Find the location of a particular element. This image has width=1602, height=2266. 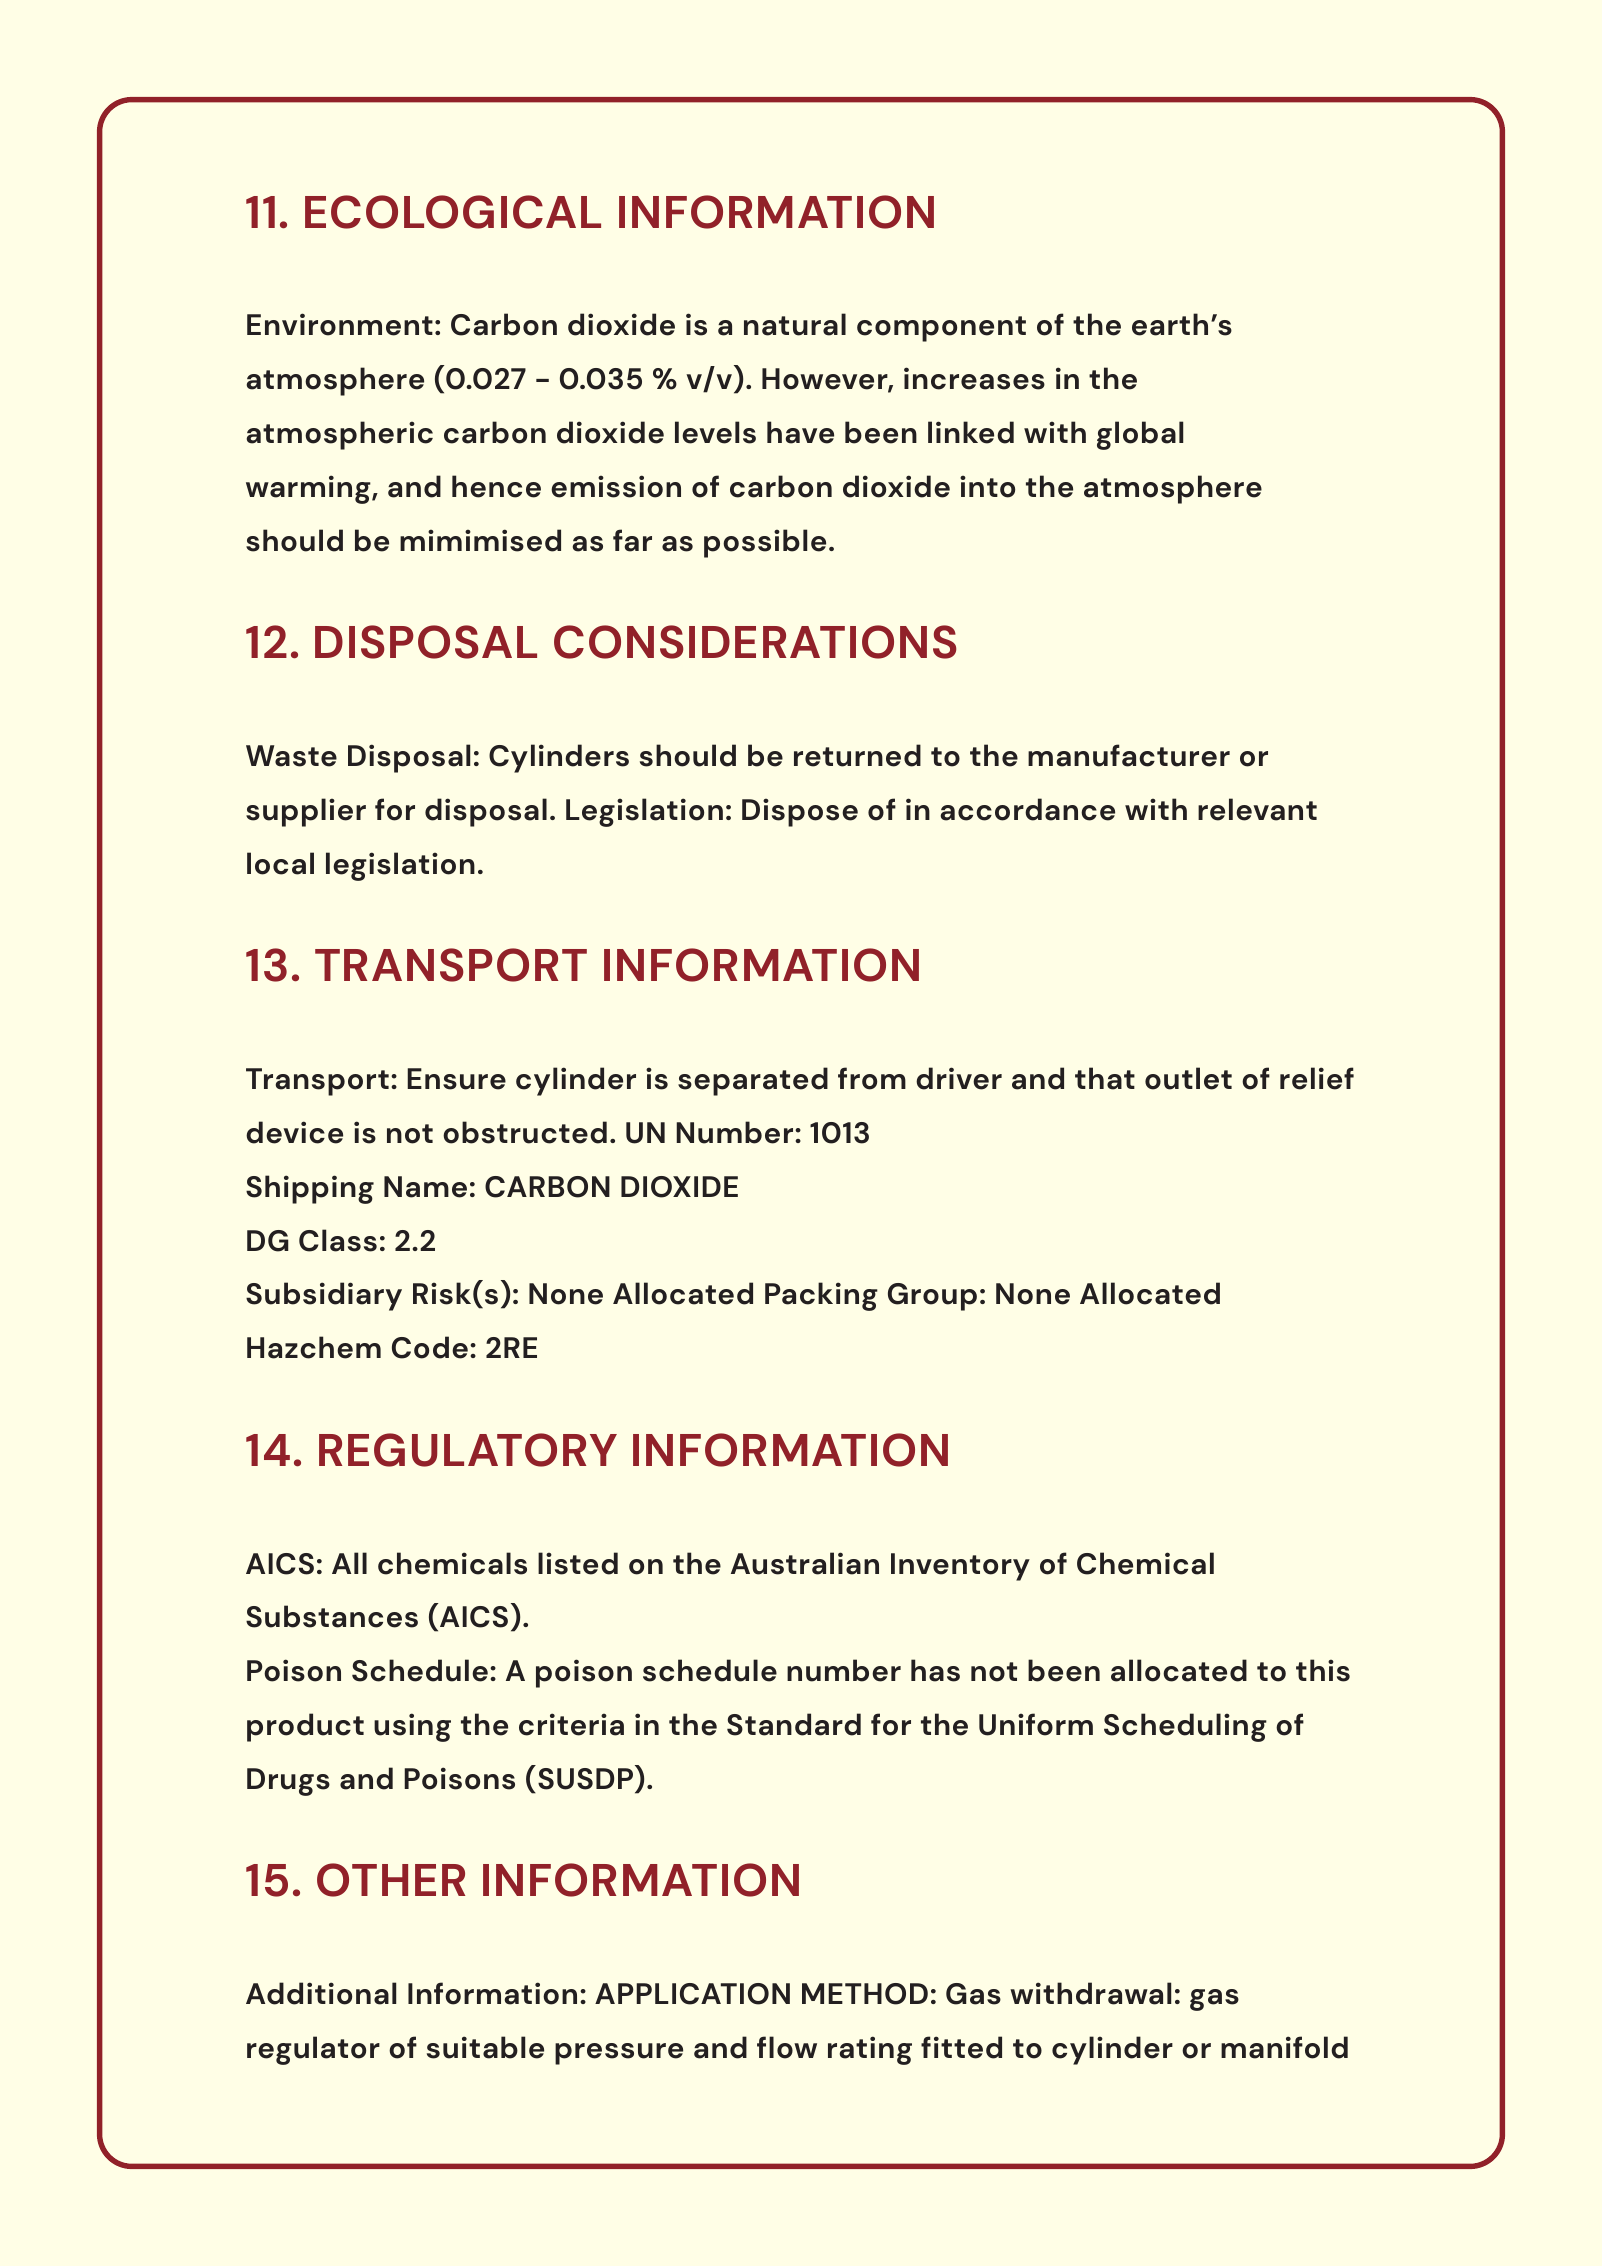

Packing is located at coordinates (821, 1296).
